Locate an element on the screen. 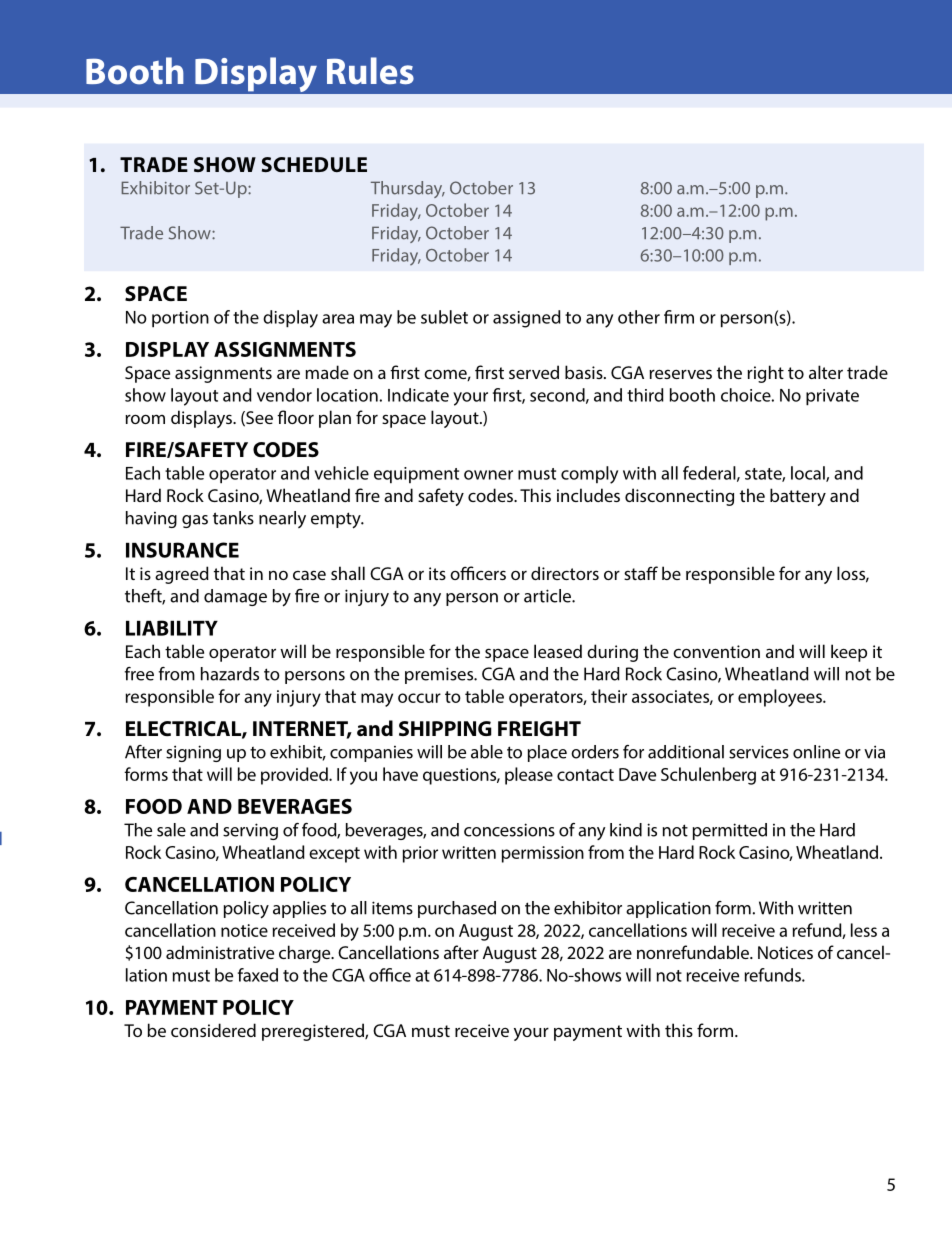 This screenshot has height=1233, width=952. SCHEDULE is located at coordinates (314, 164).
